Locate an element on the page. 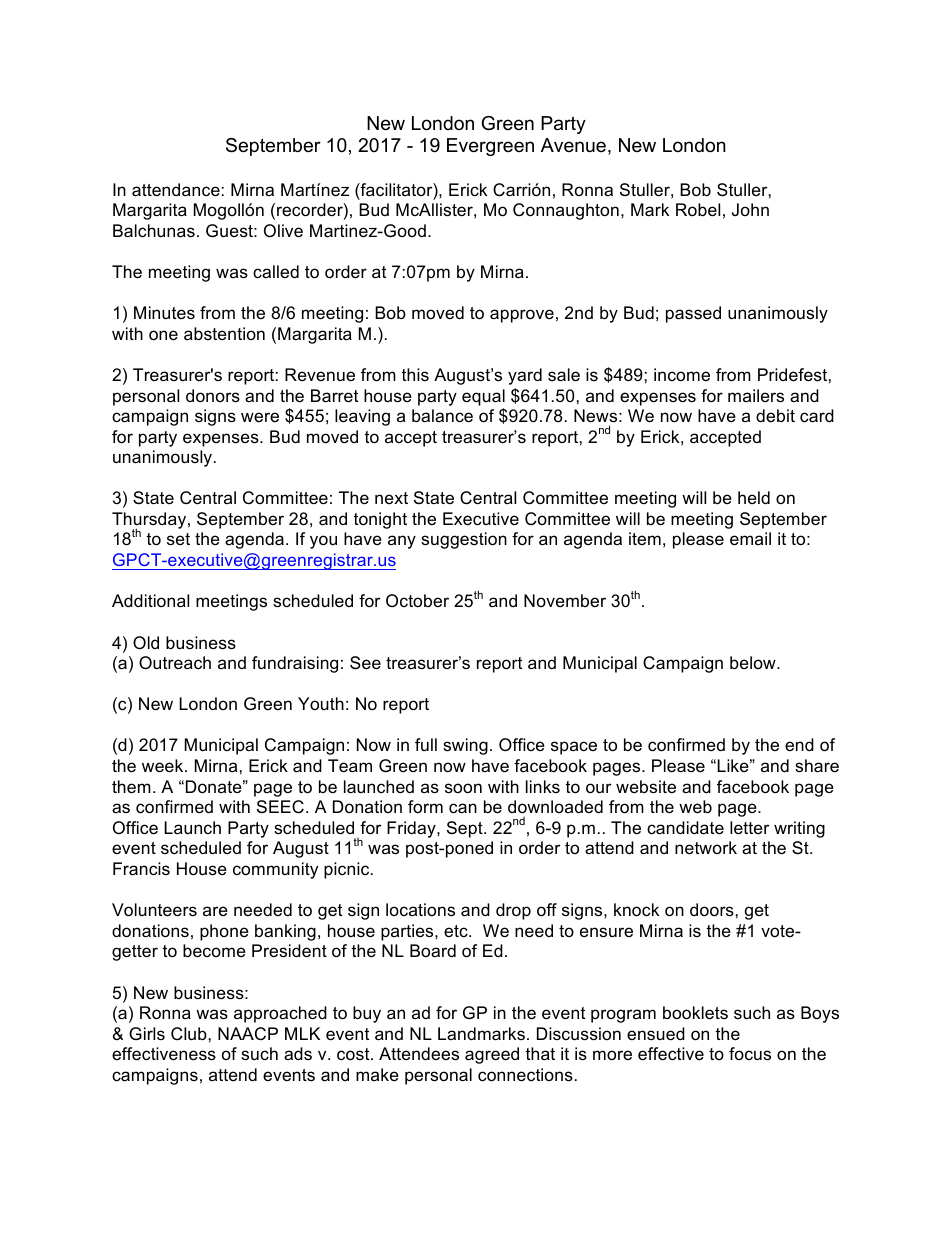 The height and width of the document is (1233, 952). Additional is located at coordinates (150, 601).
